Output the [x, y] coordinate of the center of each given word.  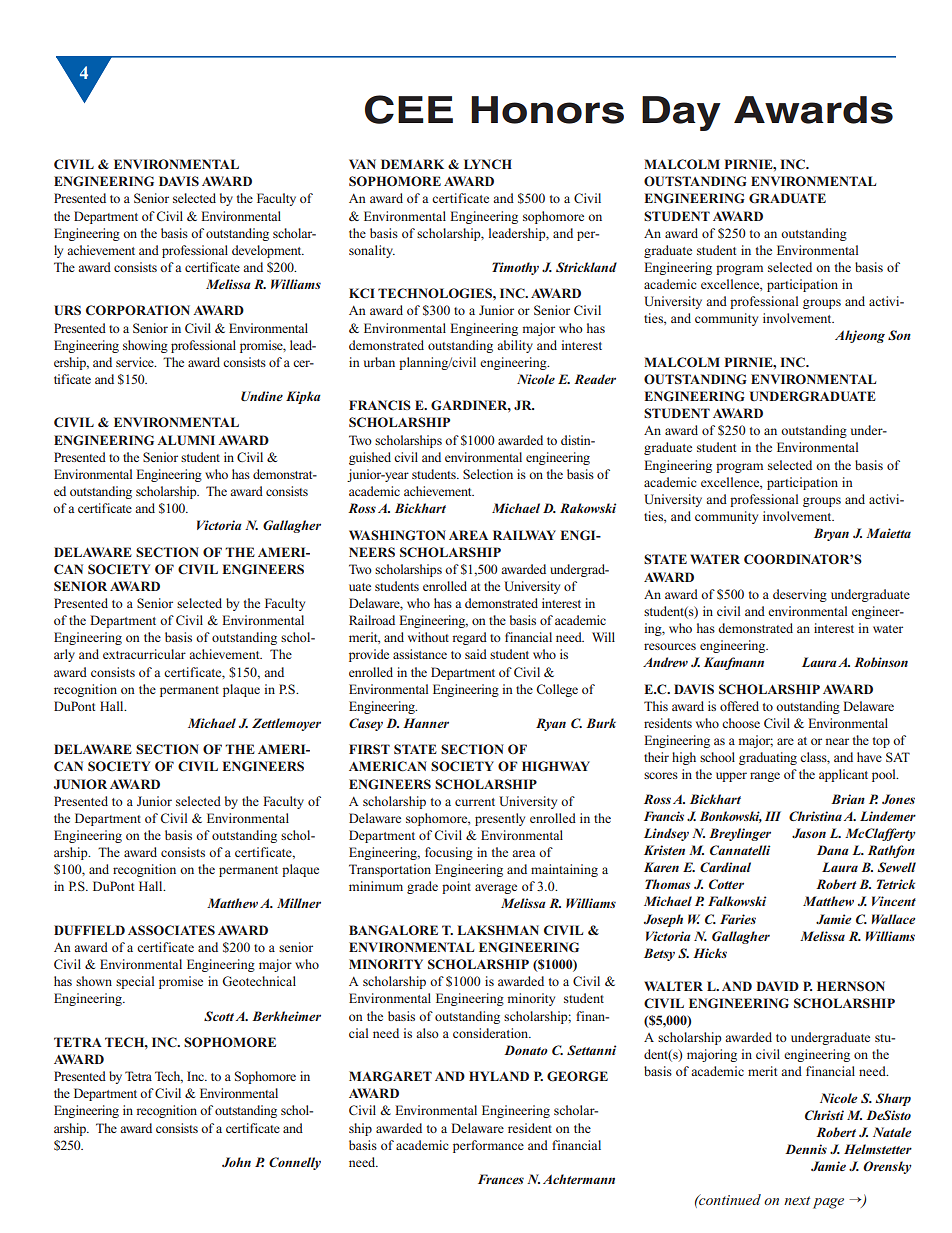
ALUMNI [186, 440]
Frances [501, 1179]
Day [681, 113]
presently [500, 819]
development [268, 251]
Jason [809, 833]
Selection [488, 474]
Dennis [806, 1149]
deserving [800, 595]
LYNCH [488, 164]
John [236, 1162]
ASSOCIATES [171, 930]
